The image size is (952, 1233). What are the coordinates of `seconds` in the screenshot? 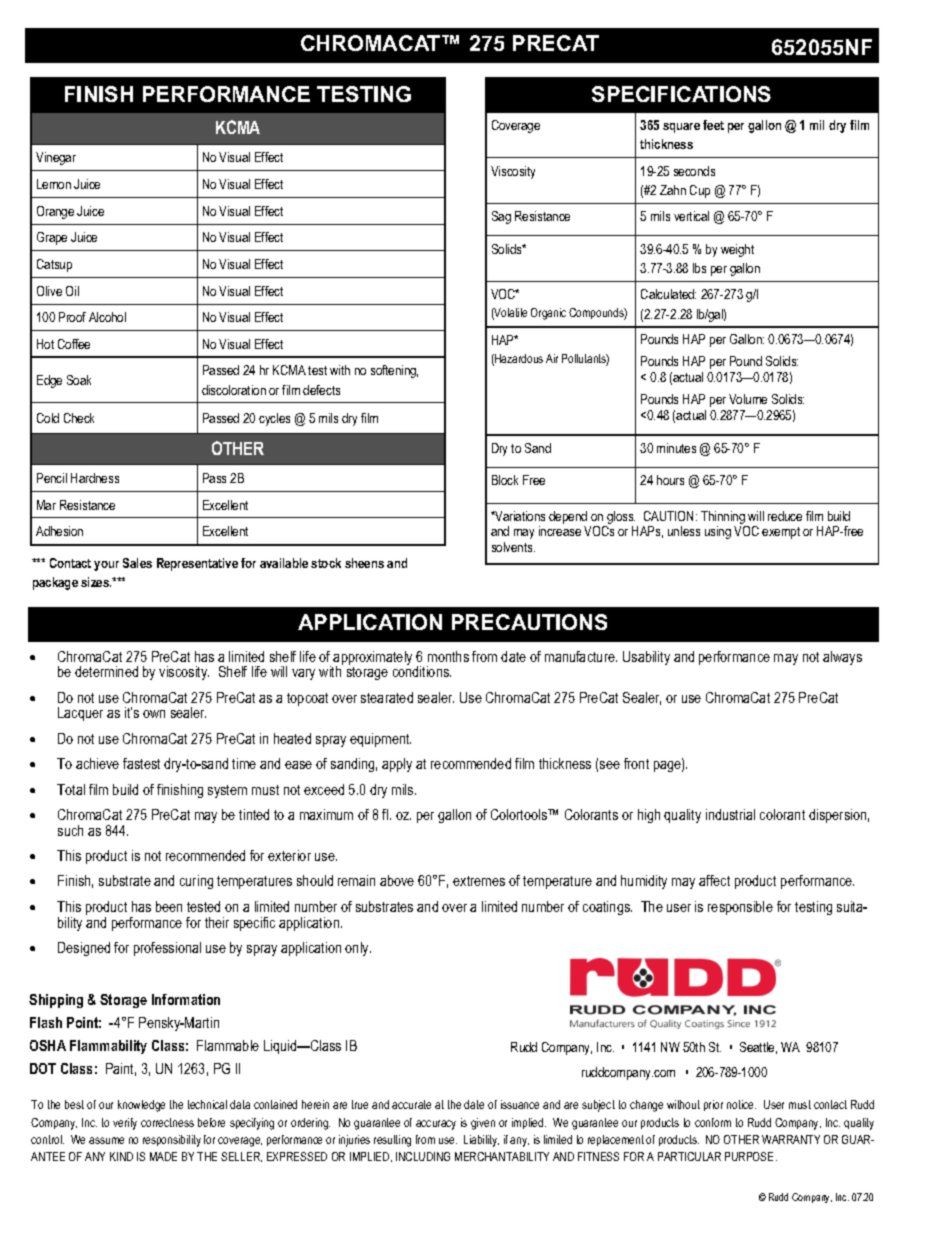 It's located at (694, 171).
